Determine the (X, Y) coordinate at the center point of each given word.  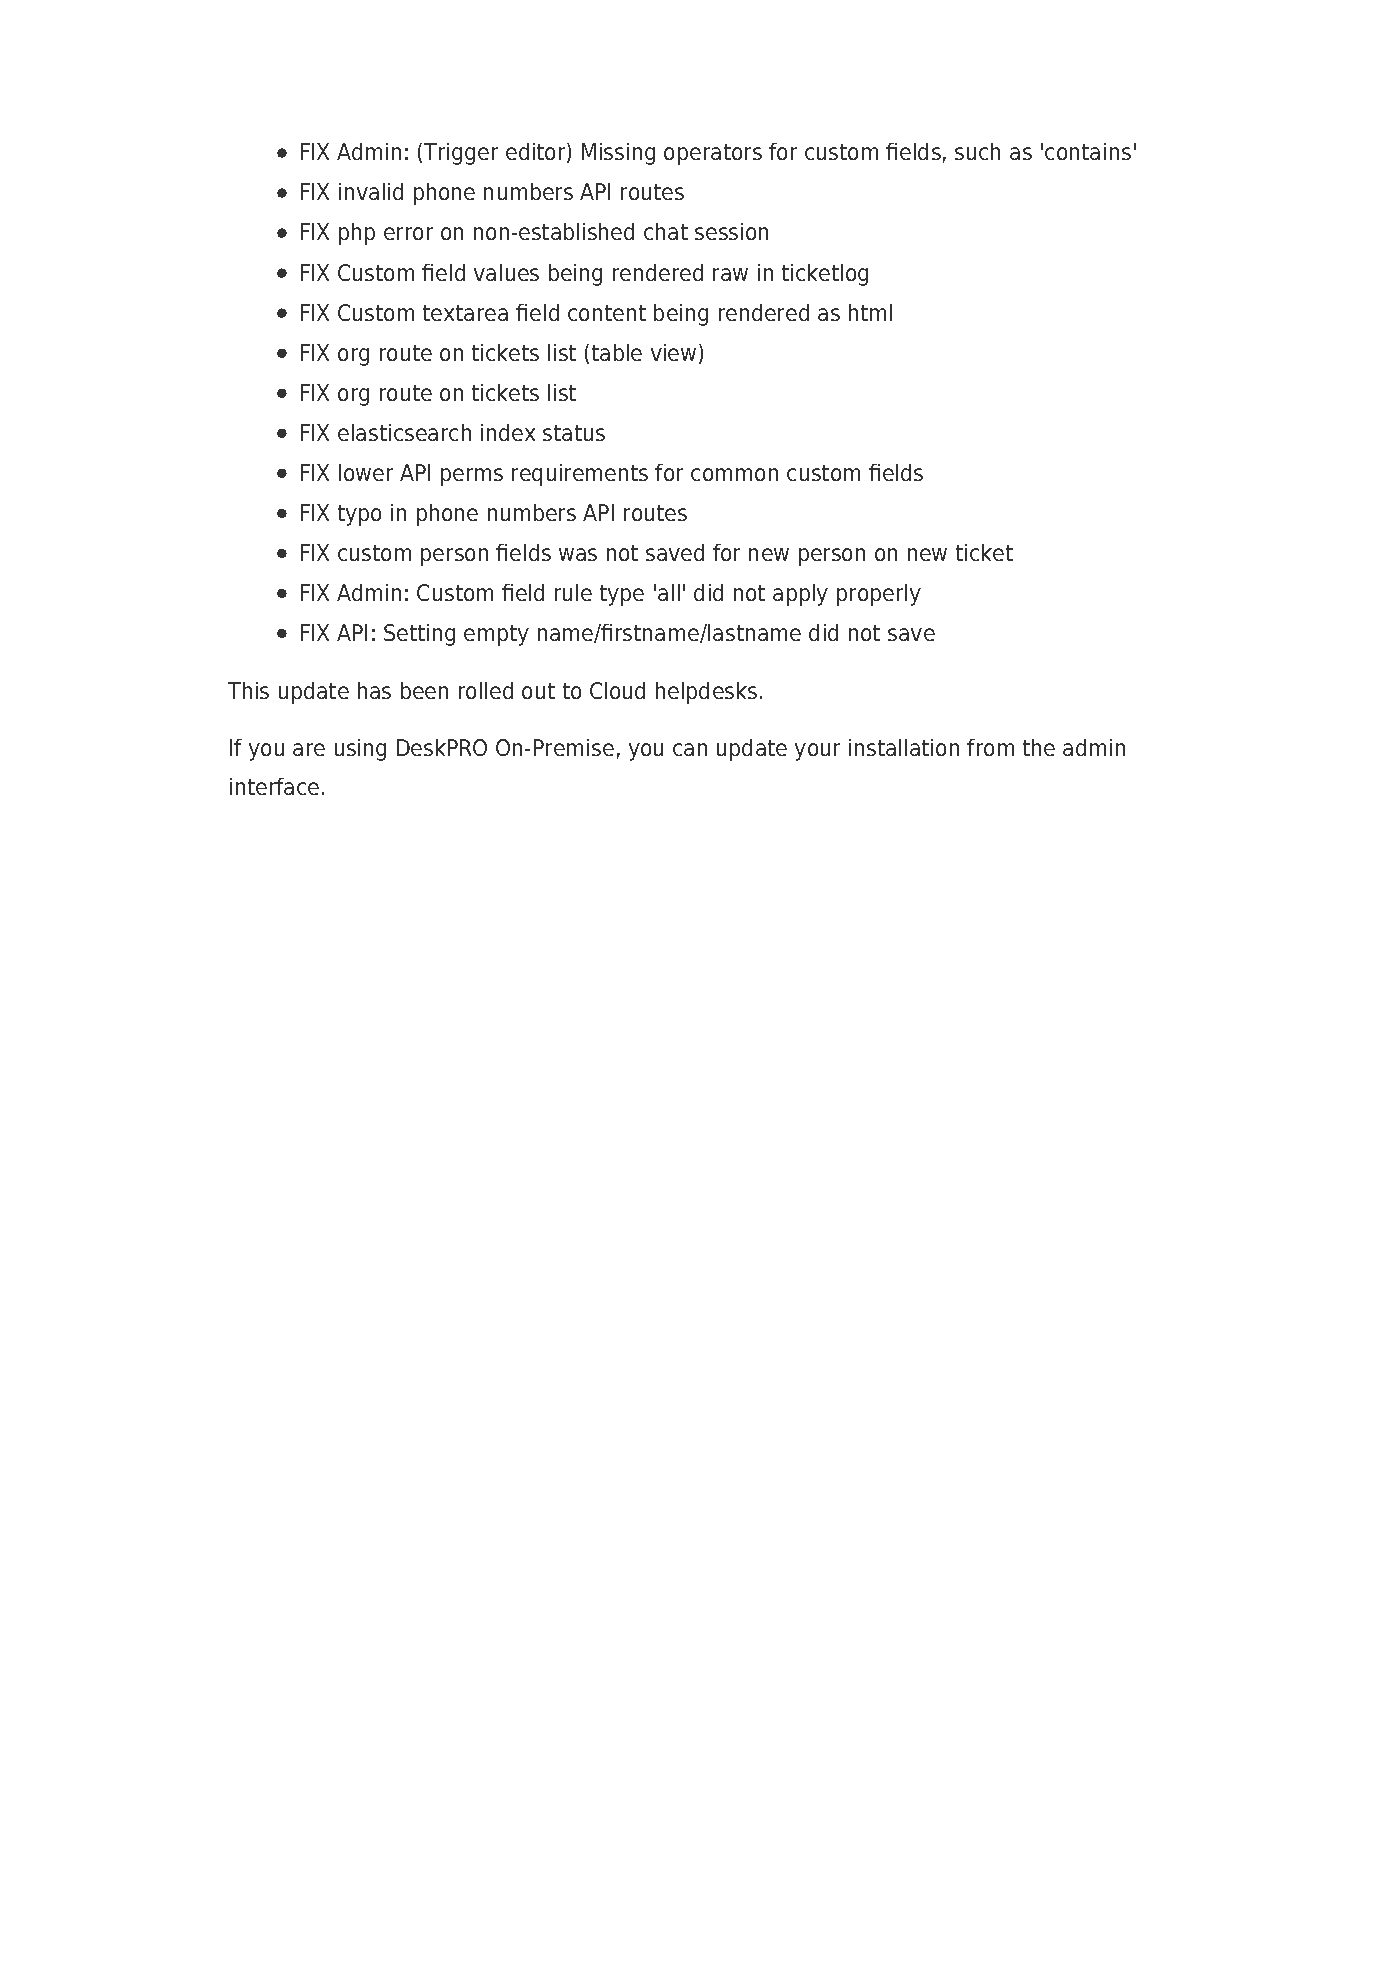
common (734, 474)
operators (713, 154)
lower (366, 472)
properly (879, 595)
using (360, 750)
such (977, 151)
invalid (371, 191)
